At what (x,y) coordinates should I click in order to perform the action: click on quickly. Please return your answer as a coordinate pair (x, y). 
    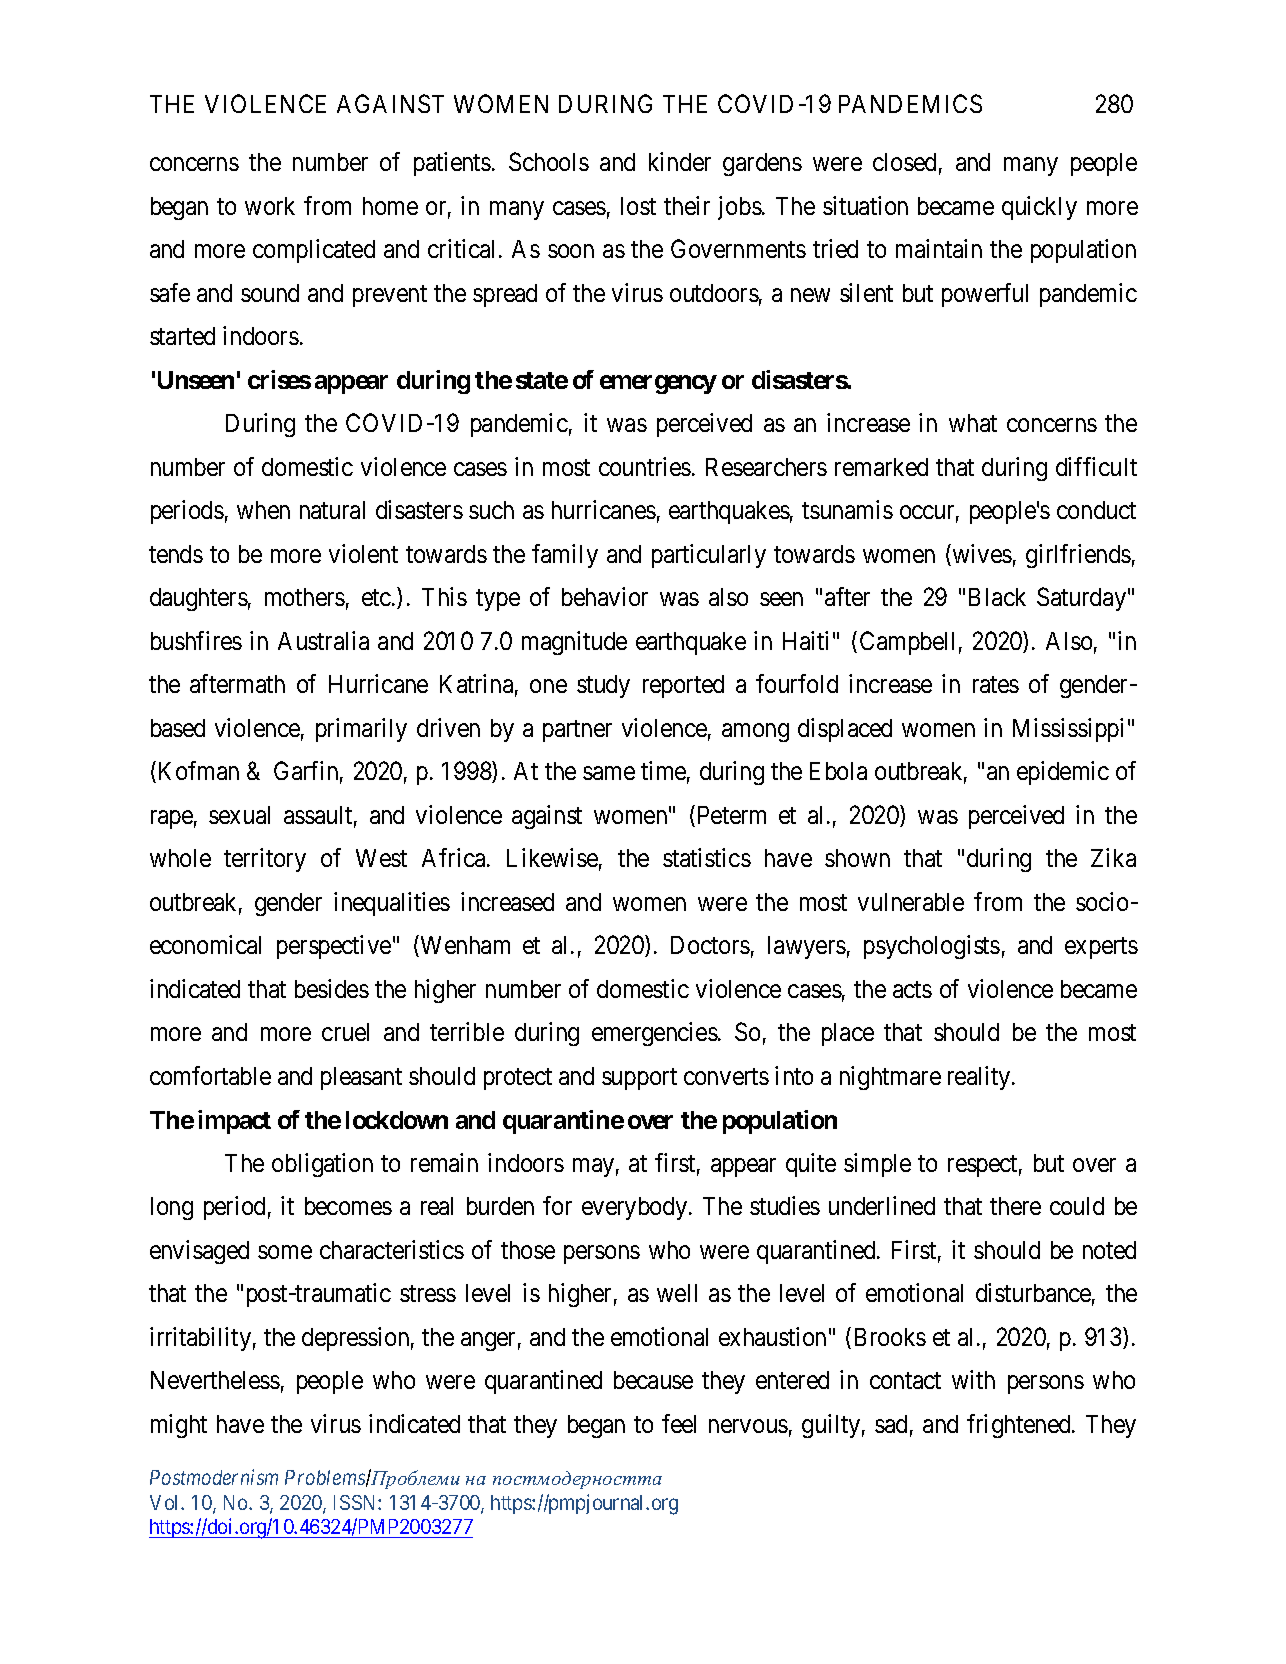
    Looking at the image, I should click on (1039, 208).
